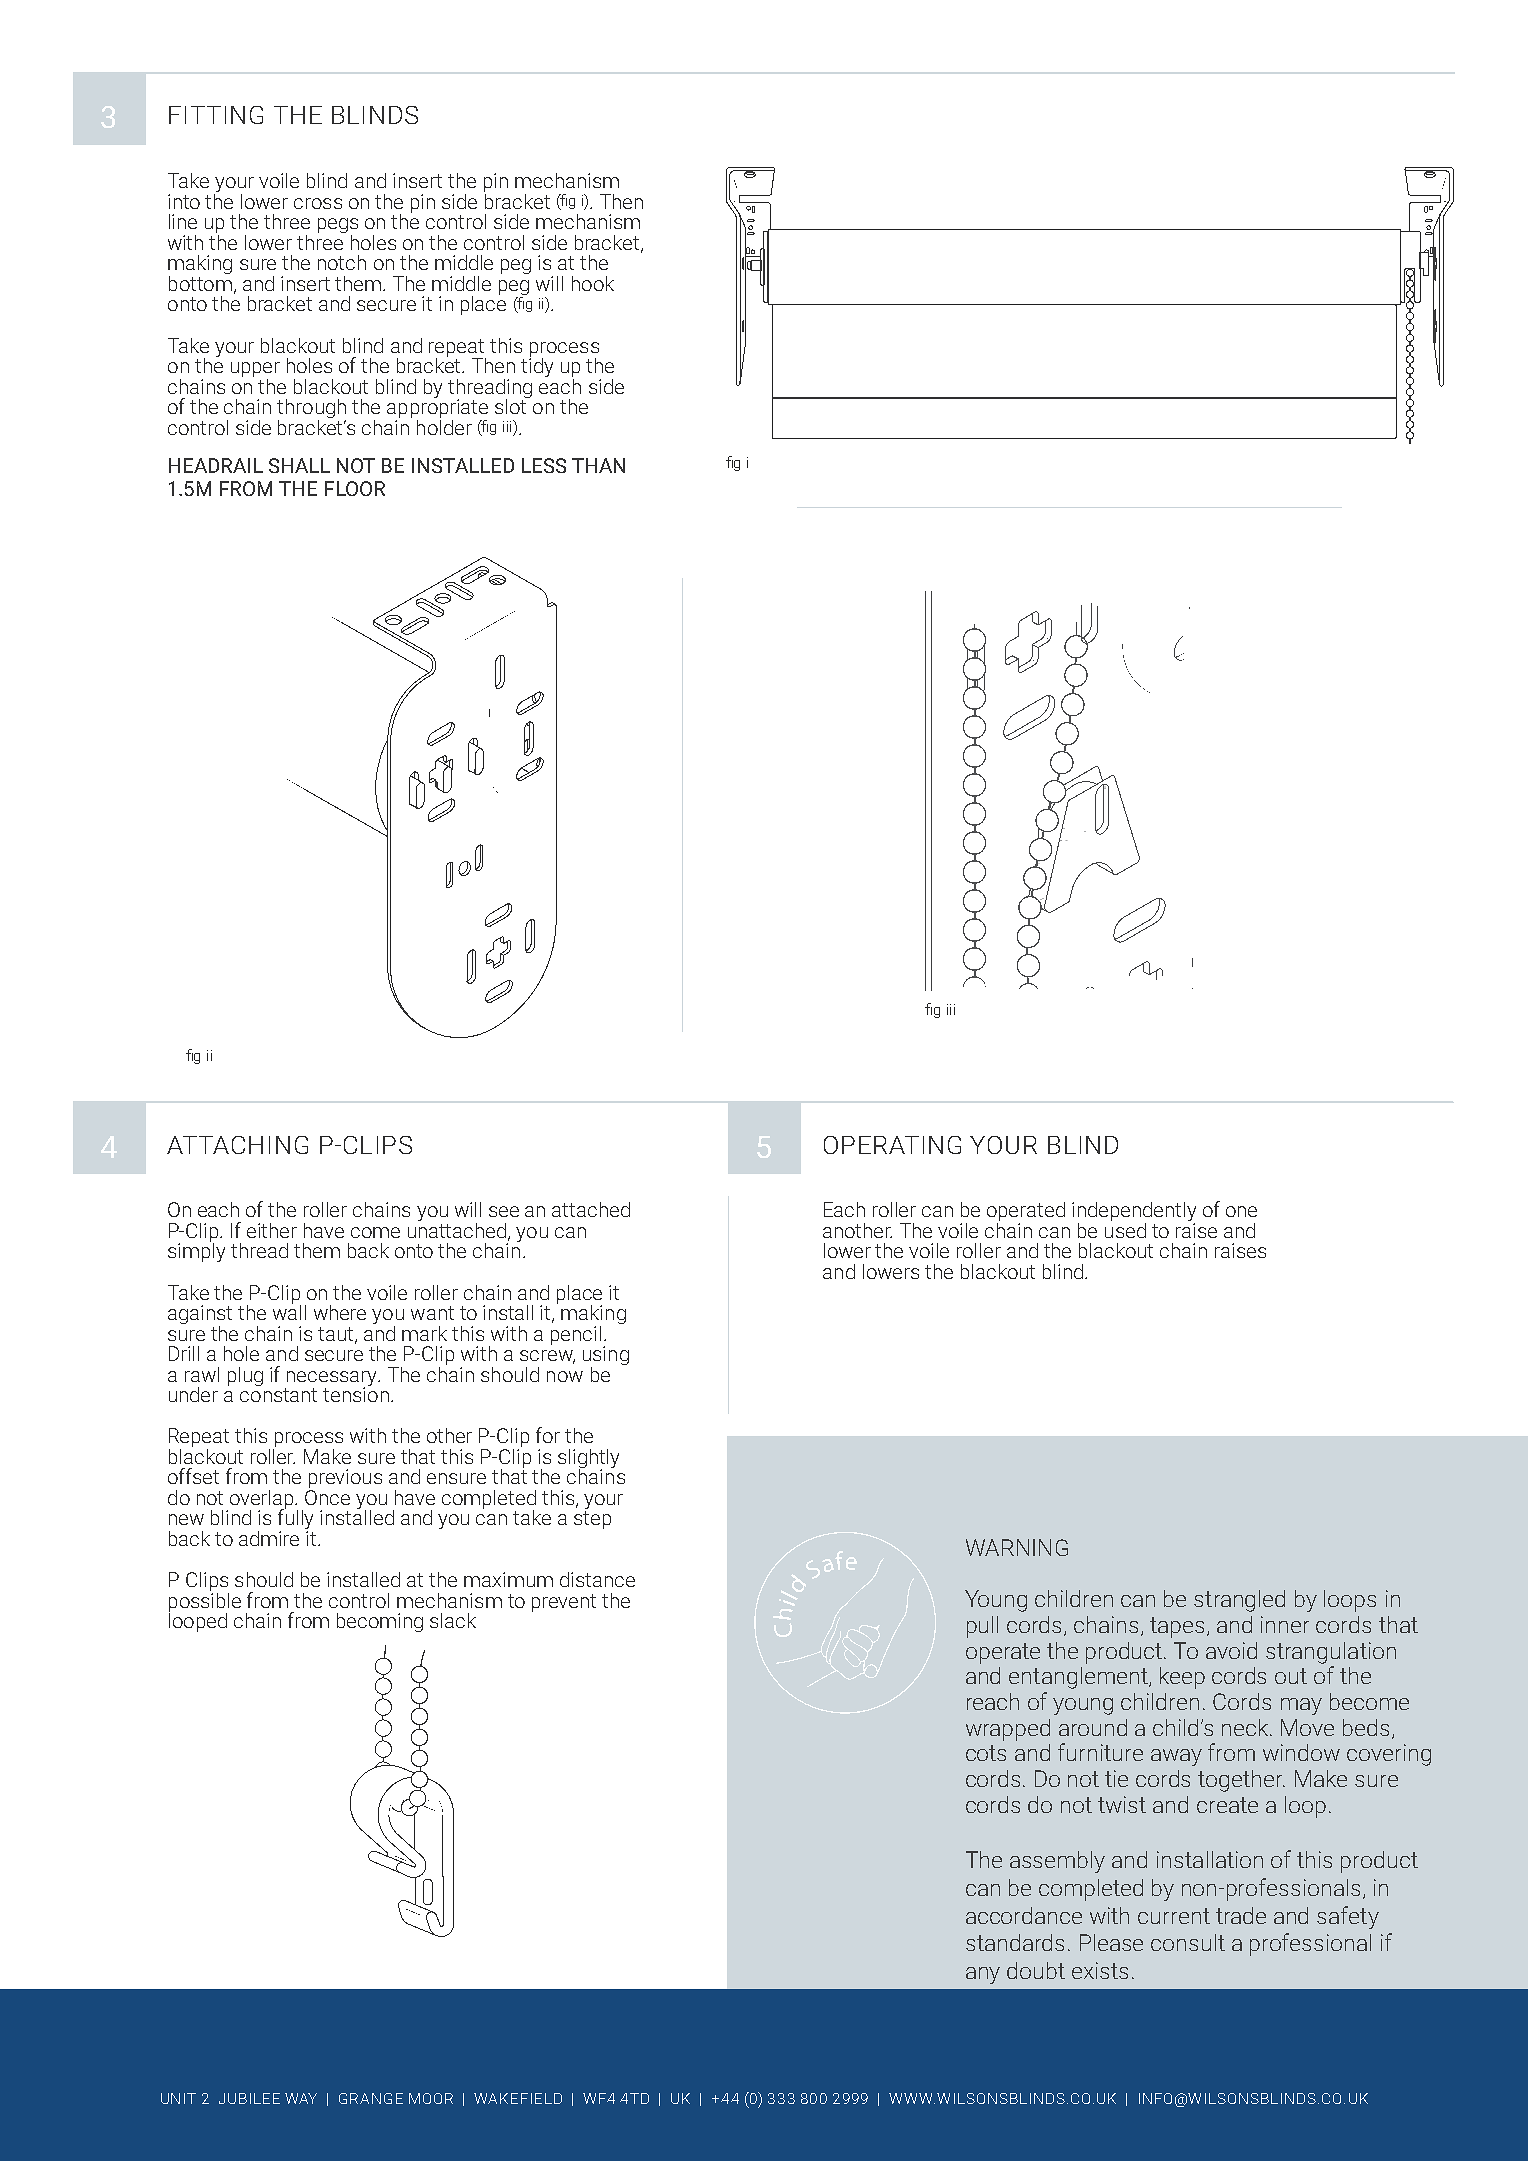 This document has width=1528, height=2161. Describe the element at coordinates (598, 465) in the document. I see `THAN` at that location.
